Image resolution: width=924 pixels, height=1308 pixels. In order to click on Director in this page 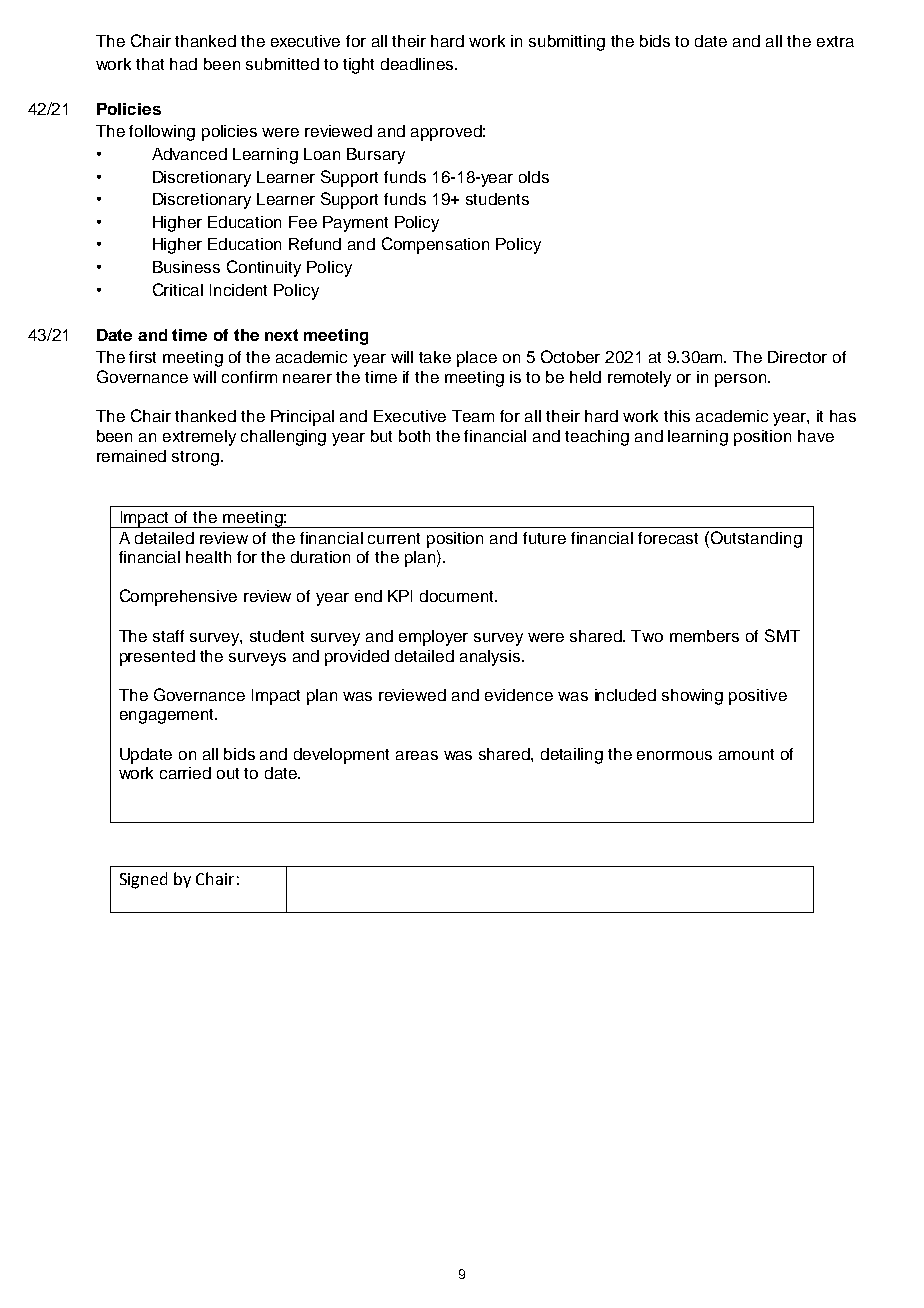, I will do `click(797, 357)`.
